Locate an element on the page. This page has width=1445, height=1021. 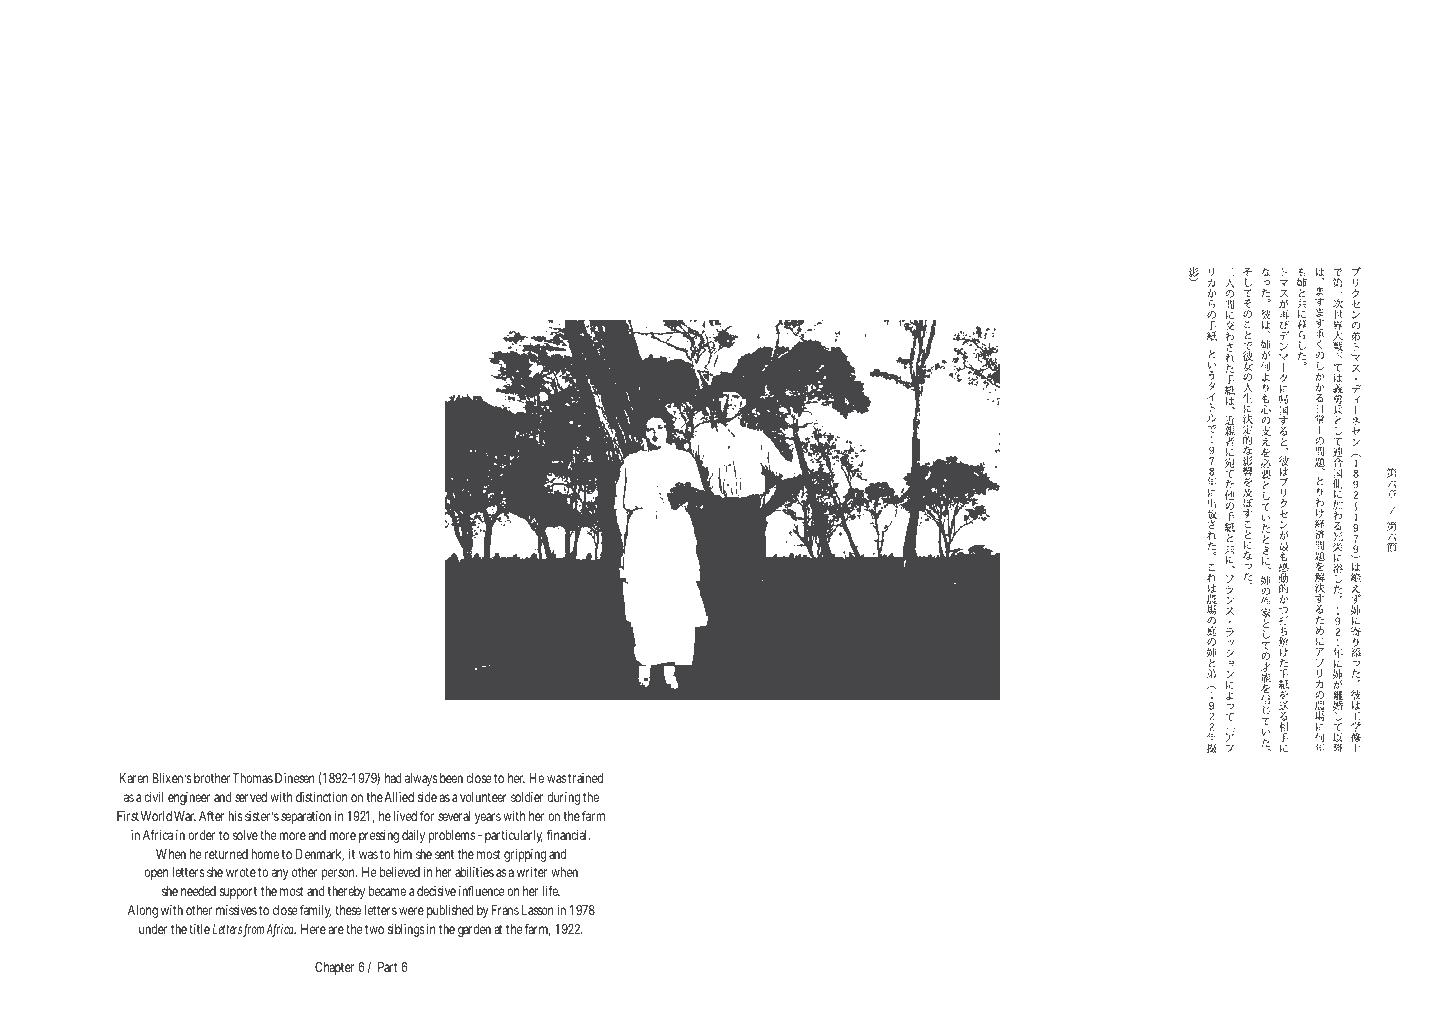
Frans is located at coordinates (505, 910).
